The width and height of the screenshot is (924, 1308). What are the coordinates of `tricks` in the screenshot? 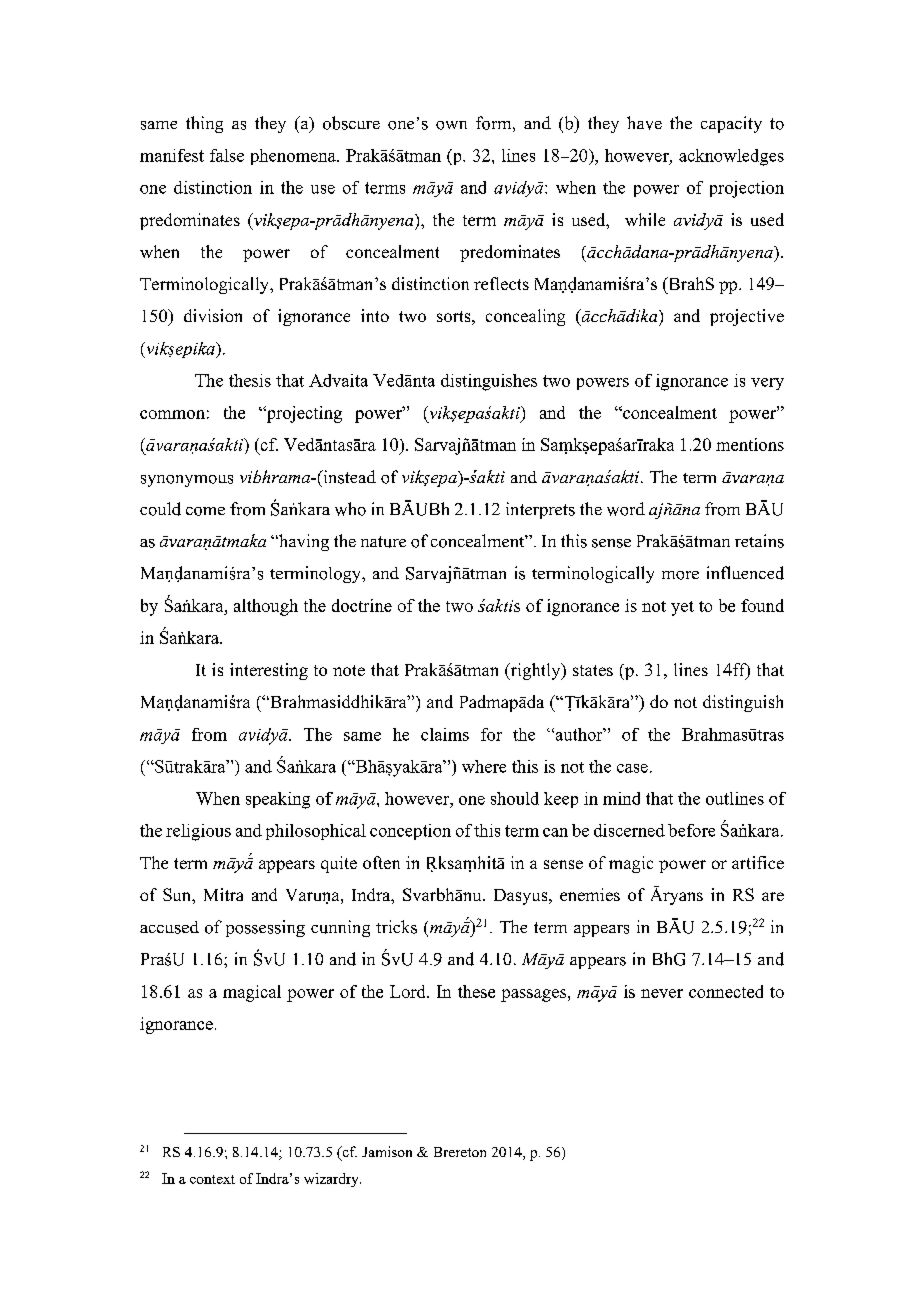 It's located at (396, 927).
